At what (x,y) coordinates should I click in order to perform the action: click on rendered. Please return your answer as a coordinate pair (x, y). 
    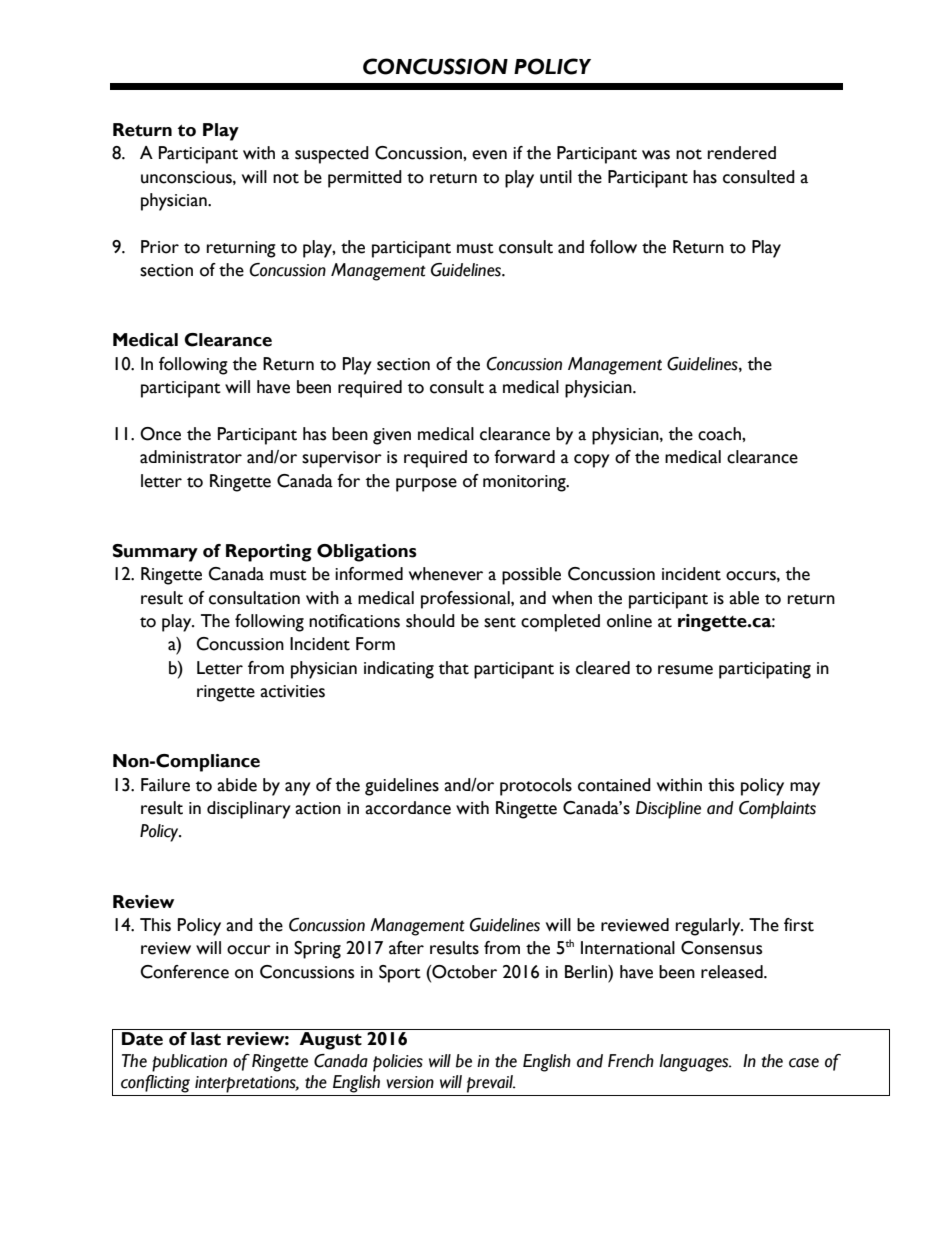
    Looking at the image, I should click on (742, 153).
